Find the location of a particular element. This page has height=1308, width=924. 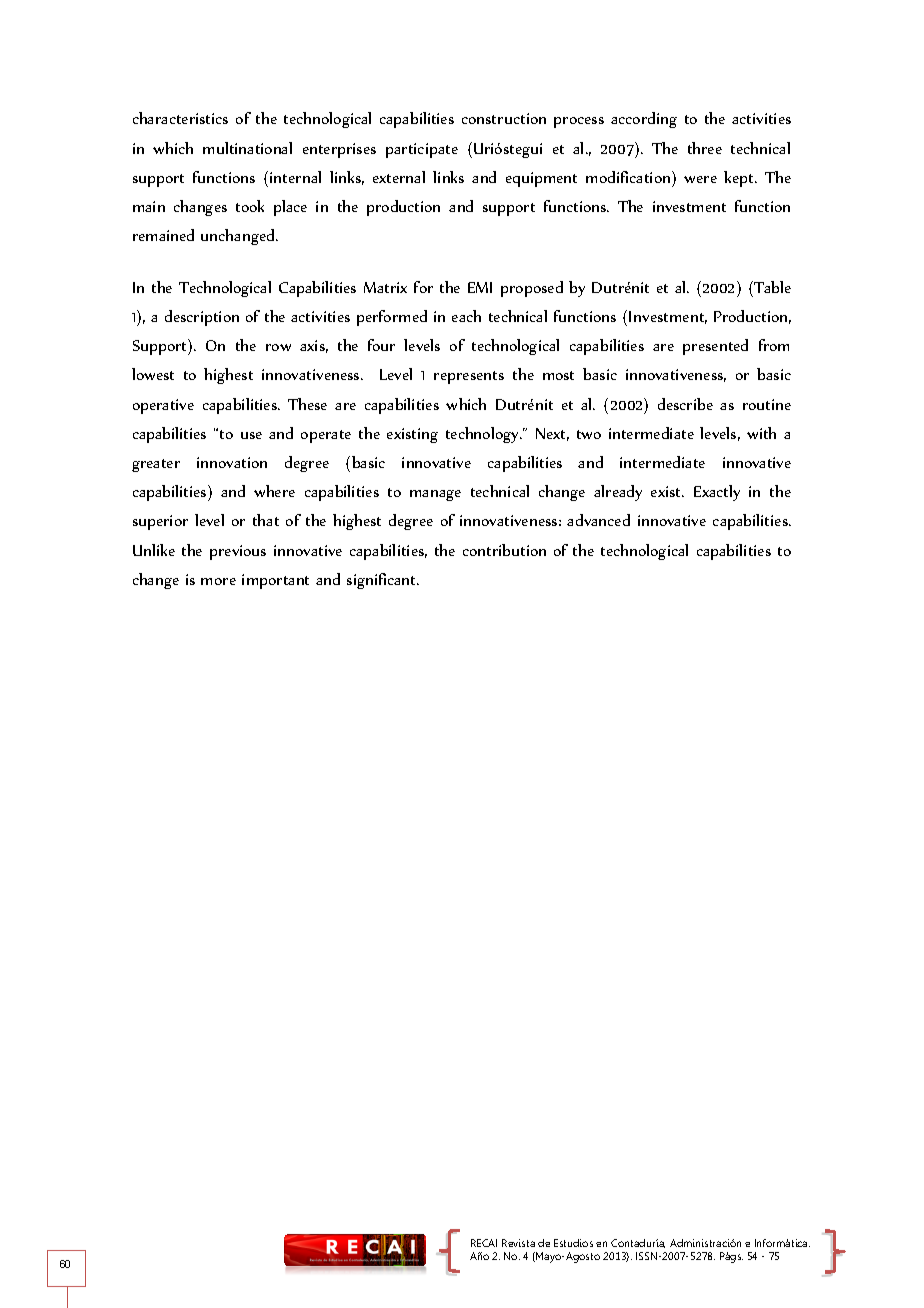

Revista is located at coordinates (518, 1243).
